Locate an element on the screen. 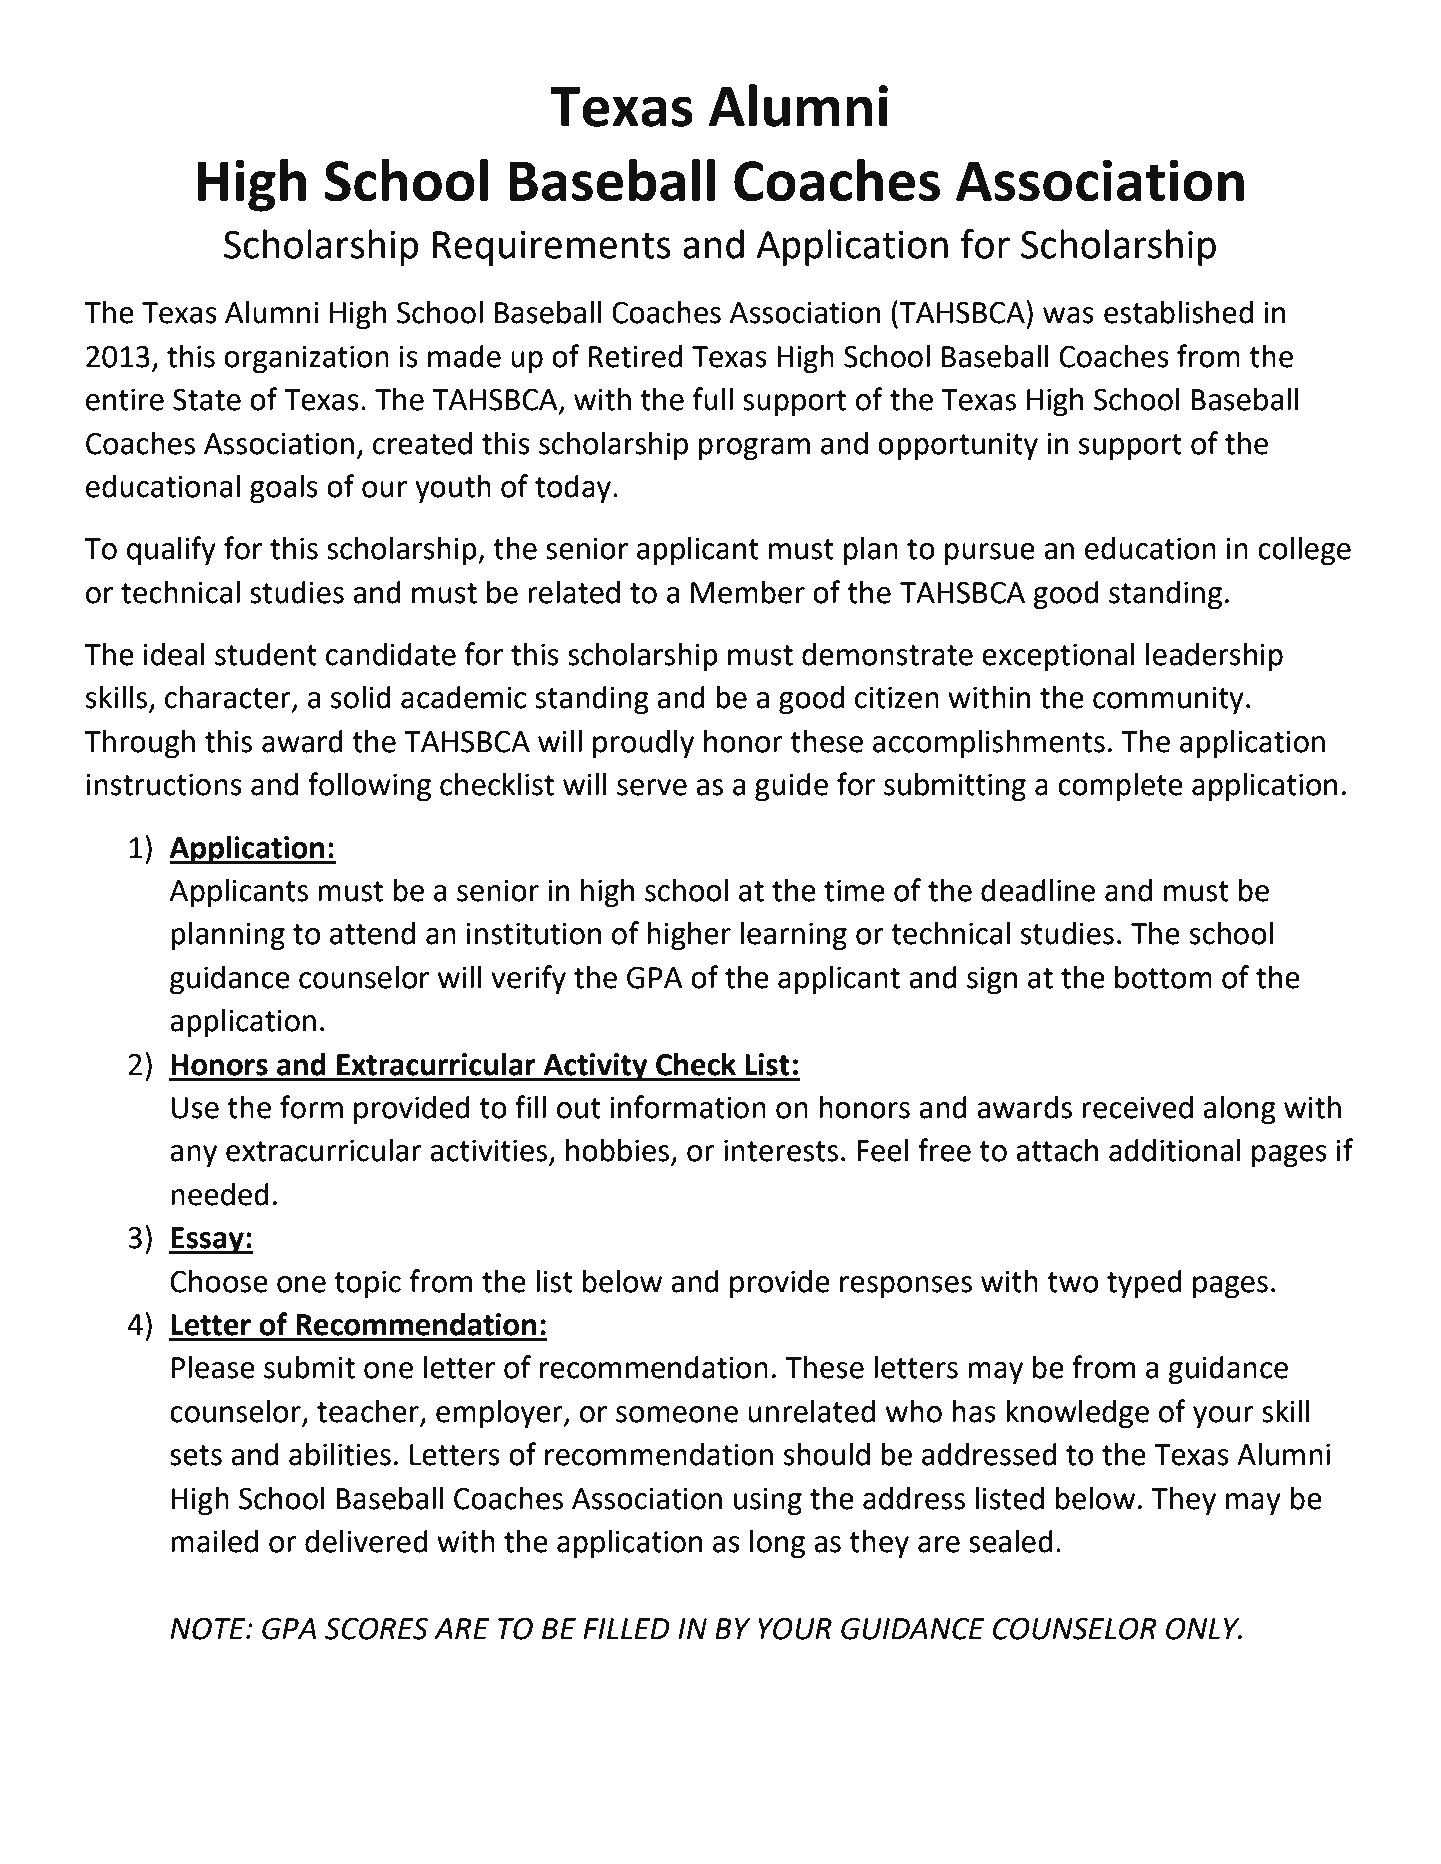 This screenshot has width=1441, height=1864. community is located at coordinates (1168, 701).
